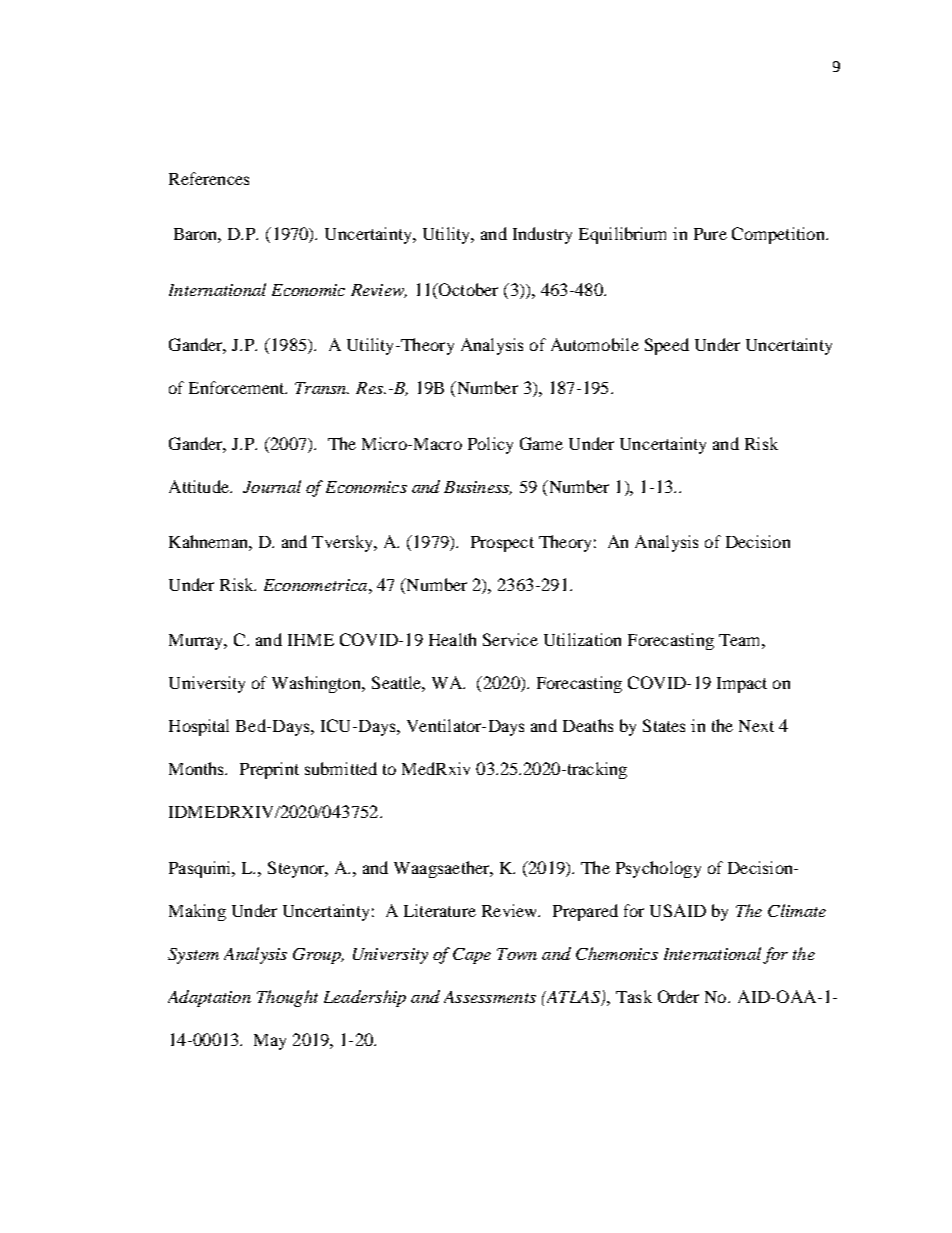  What do you see at coordinates (541, 443) in the screenshot?
I see `Game` at bounding box center [541, 443].
